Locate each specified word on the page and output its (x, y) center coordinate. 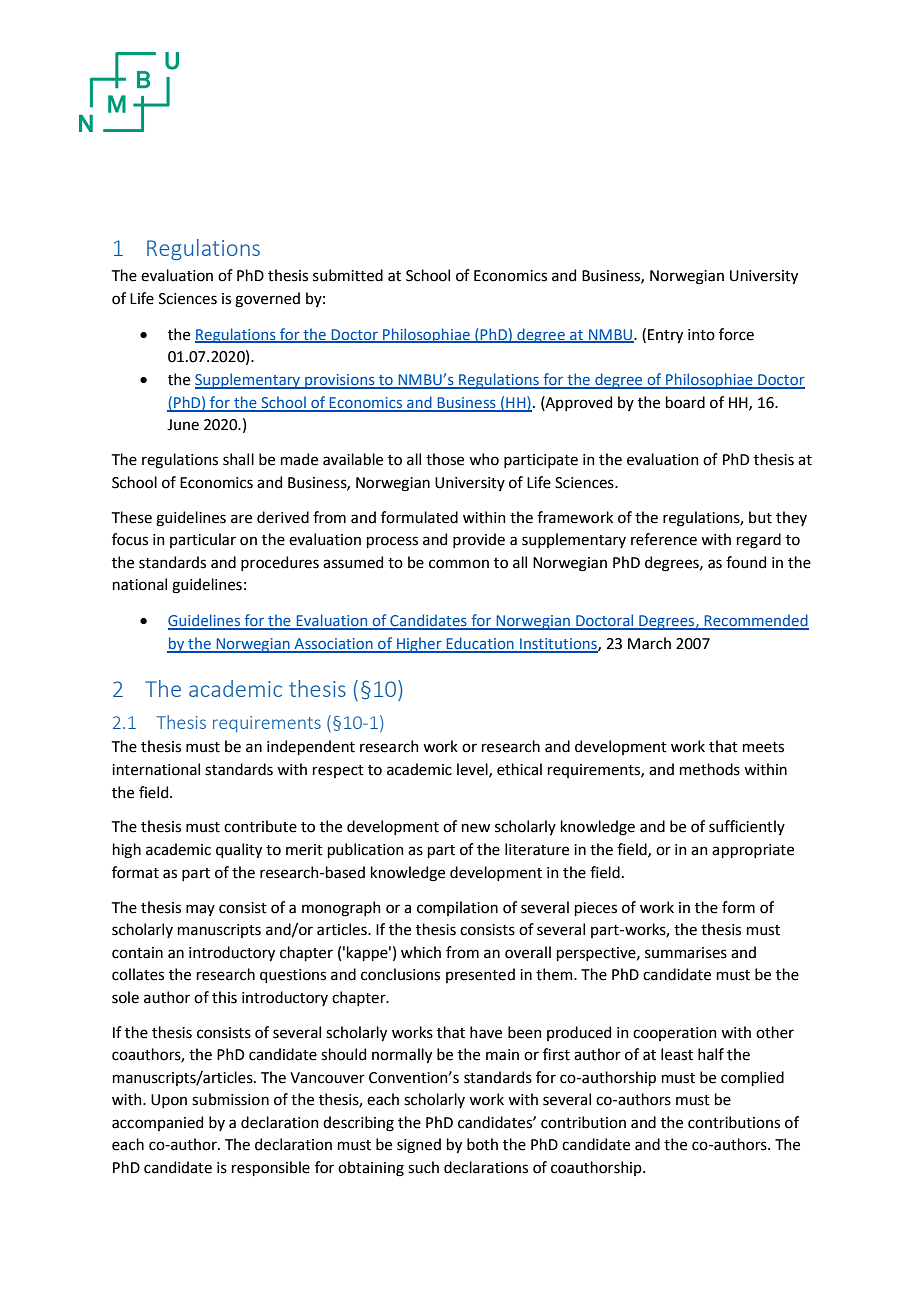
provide (479, 540)
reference (664, 539)
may (200, 910)
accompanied (157, 1123)
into (701, 335)
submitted (348, 275)
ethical (519, 769)
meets (763, 747)
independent (311, 747)
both (482, 1144)
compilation (457, 908)
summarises (686, 953)
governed (267, 300)
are (241, 519)
